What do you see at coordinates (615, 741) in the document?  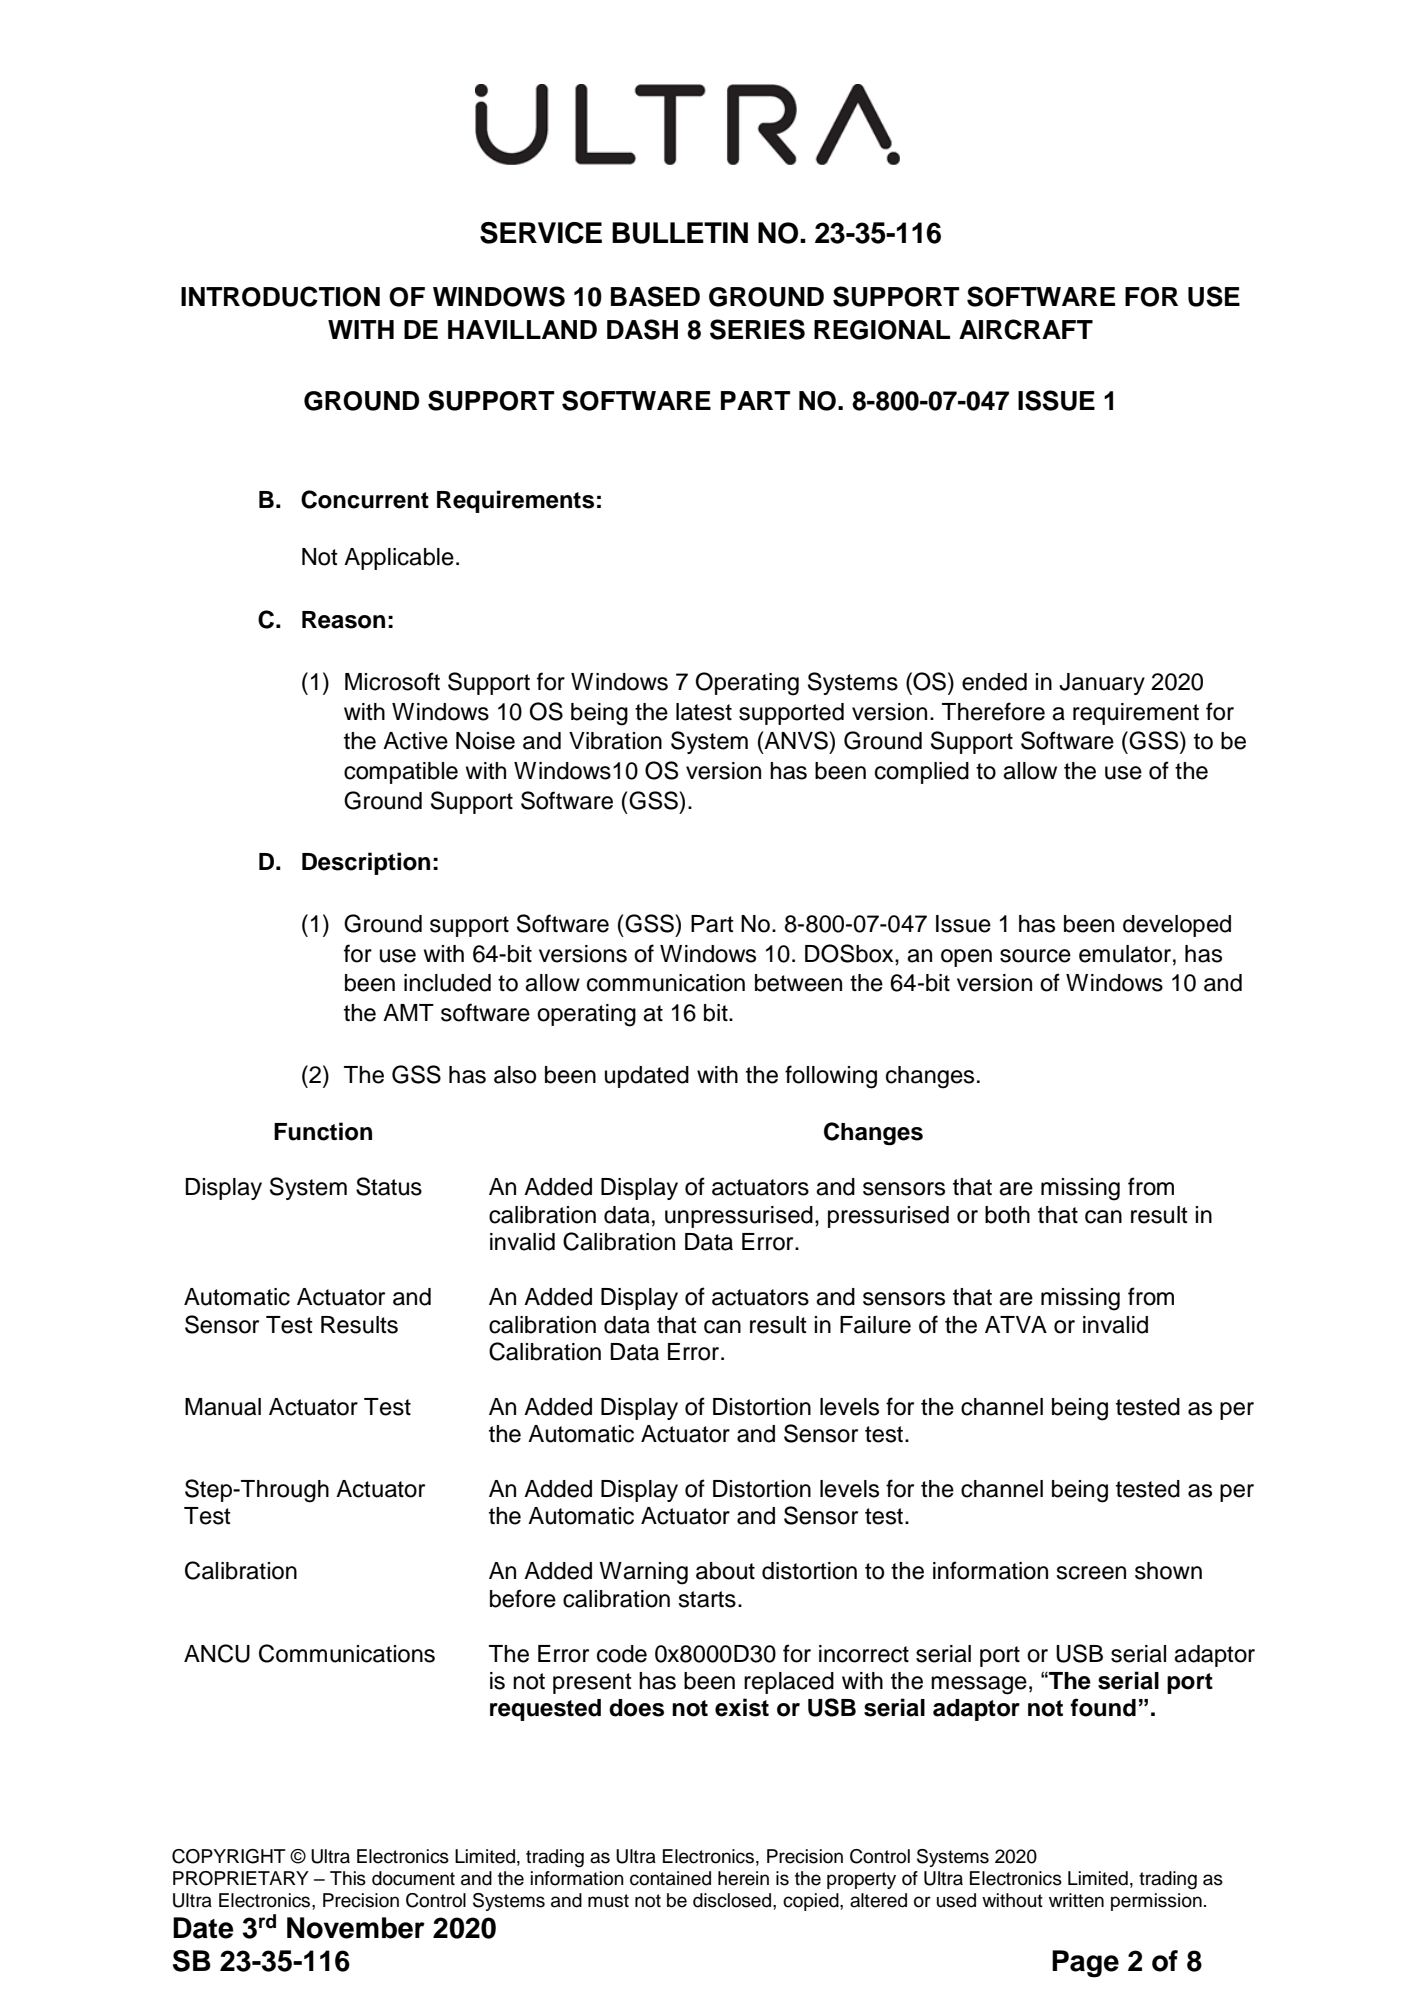 I see `Vibration` at bounding box center [615, 741].
